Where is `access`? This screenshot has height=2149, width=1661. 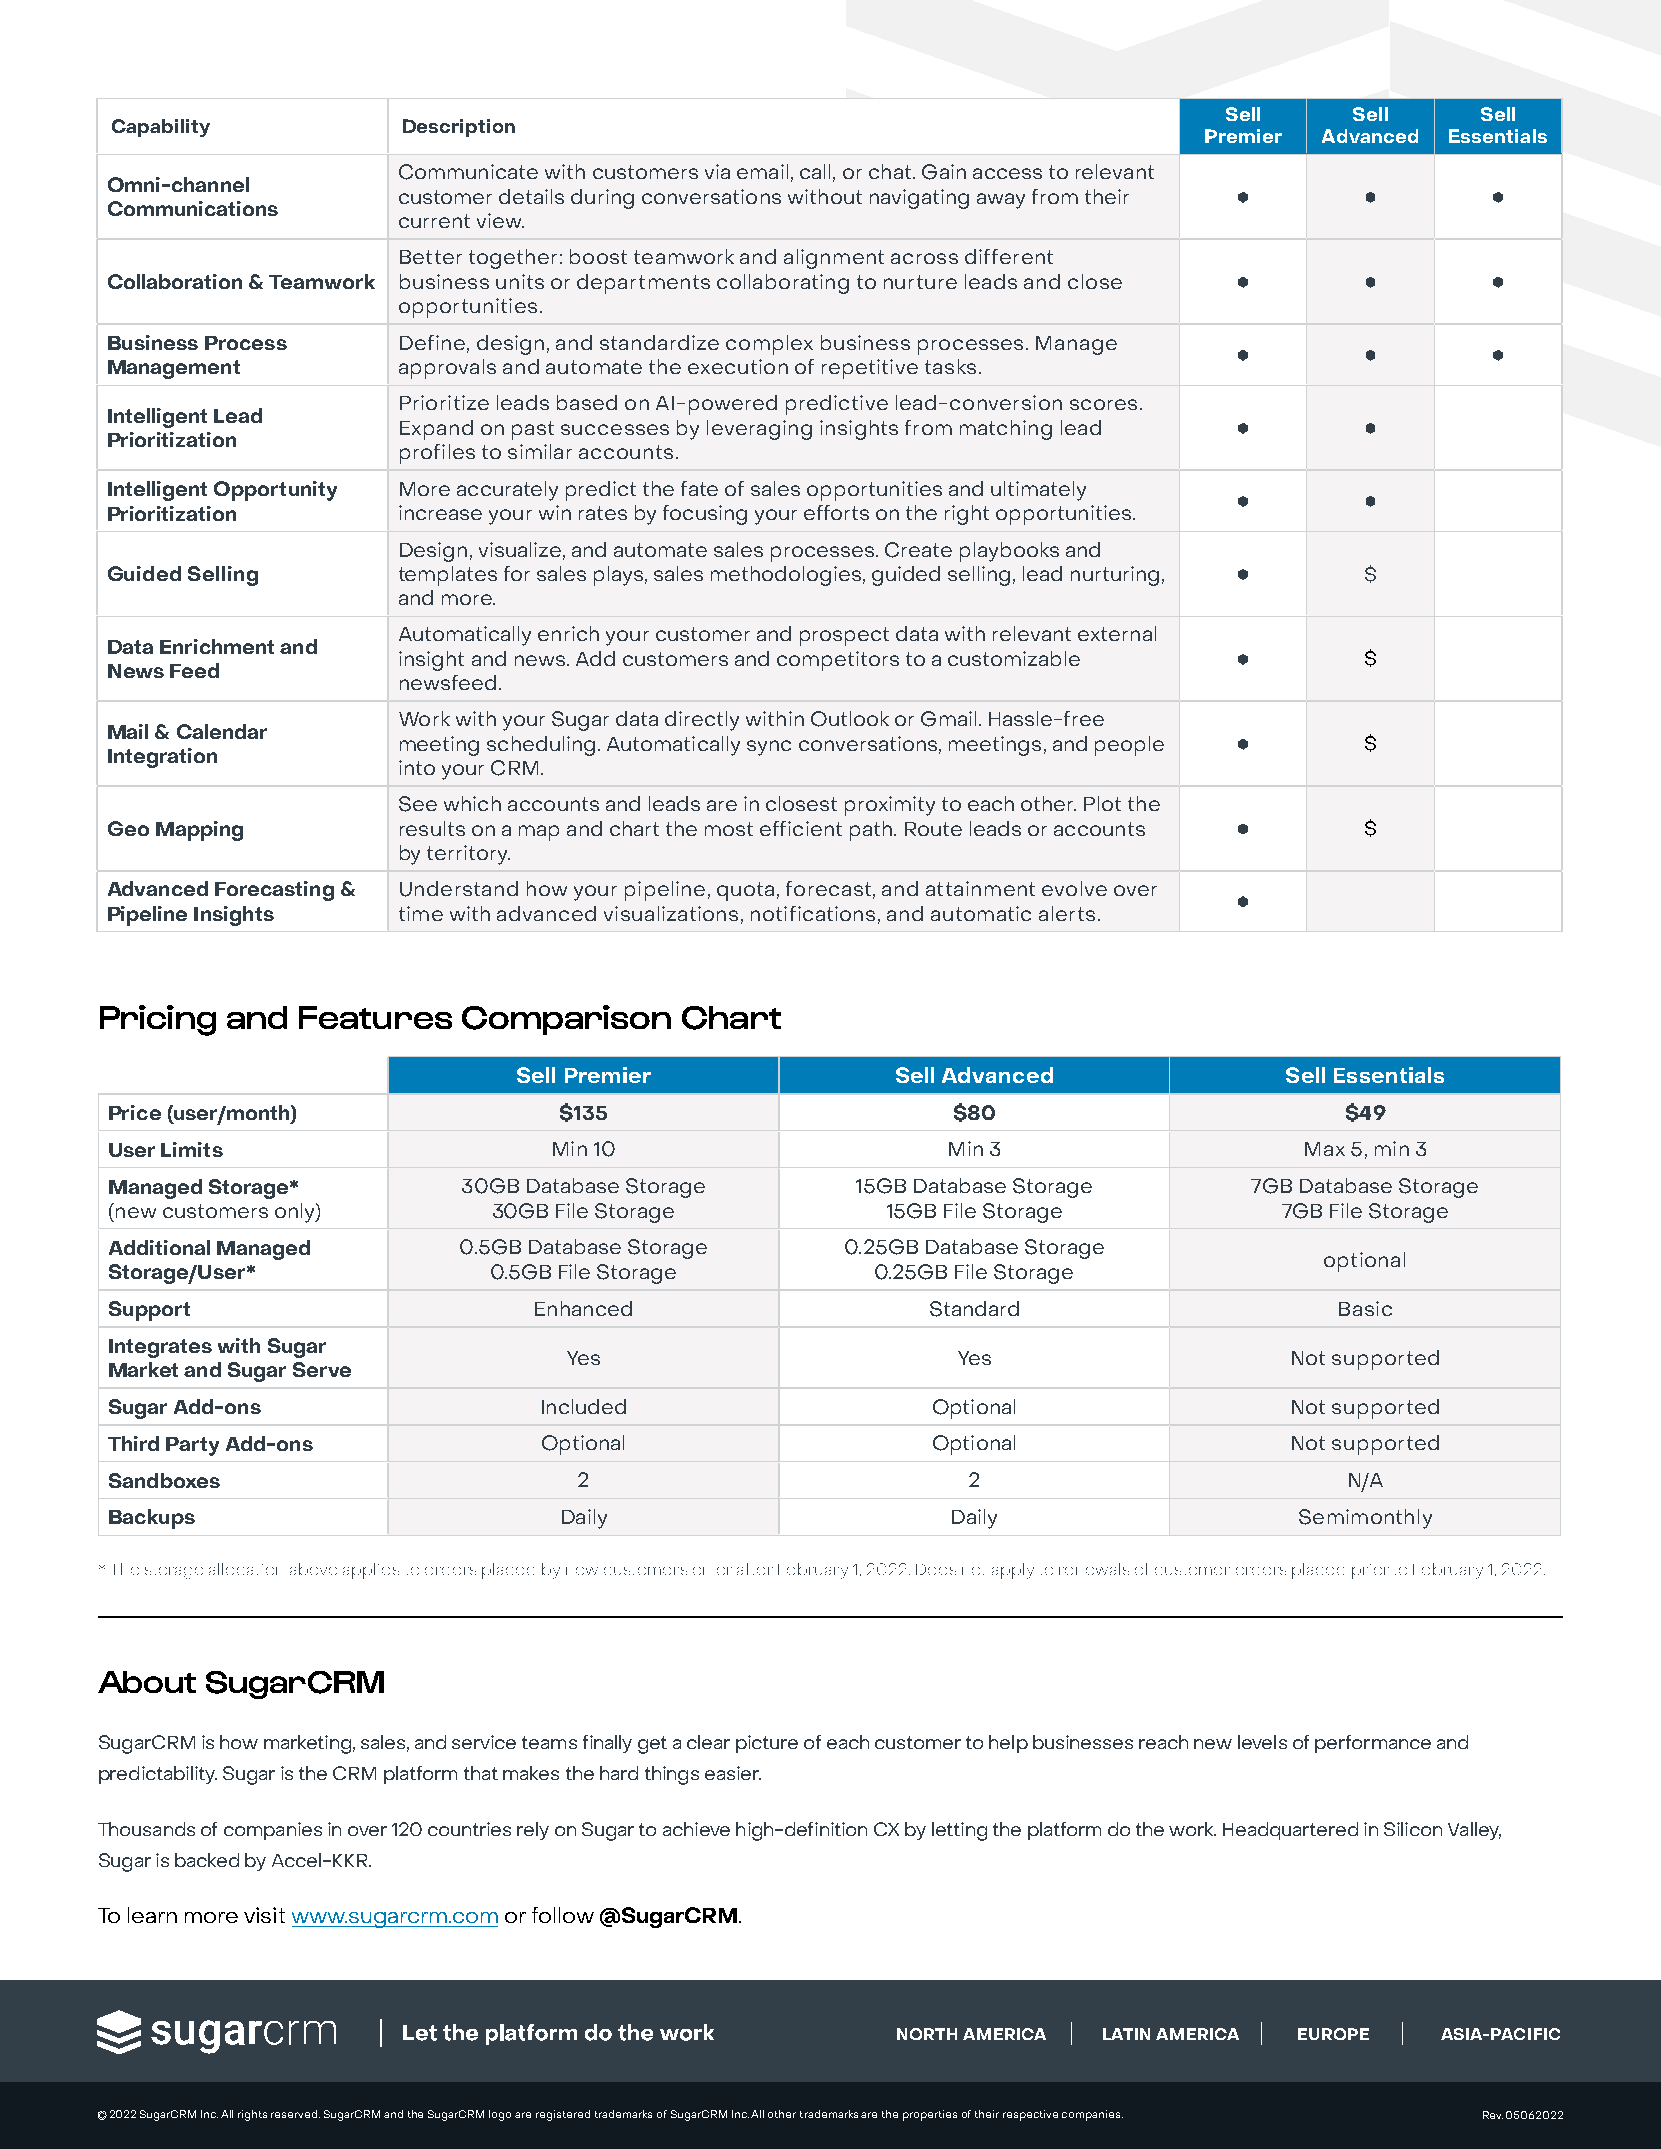 access is located at coordinates (1007, 173).
